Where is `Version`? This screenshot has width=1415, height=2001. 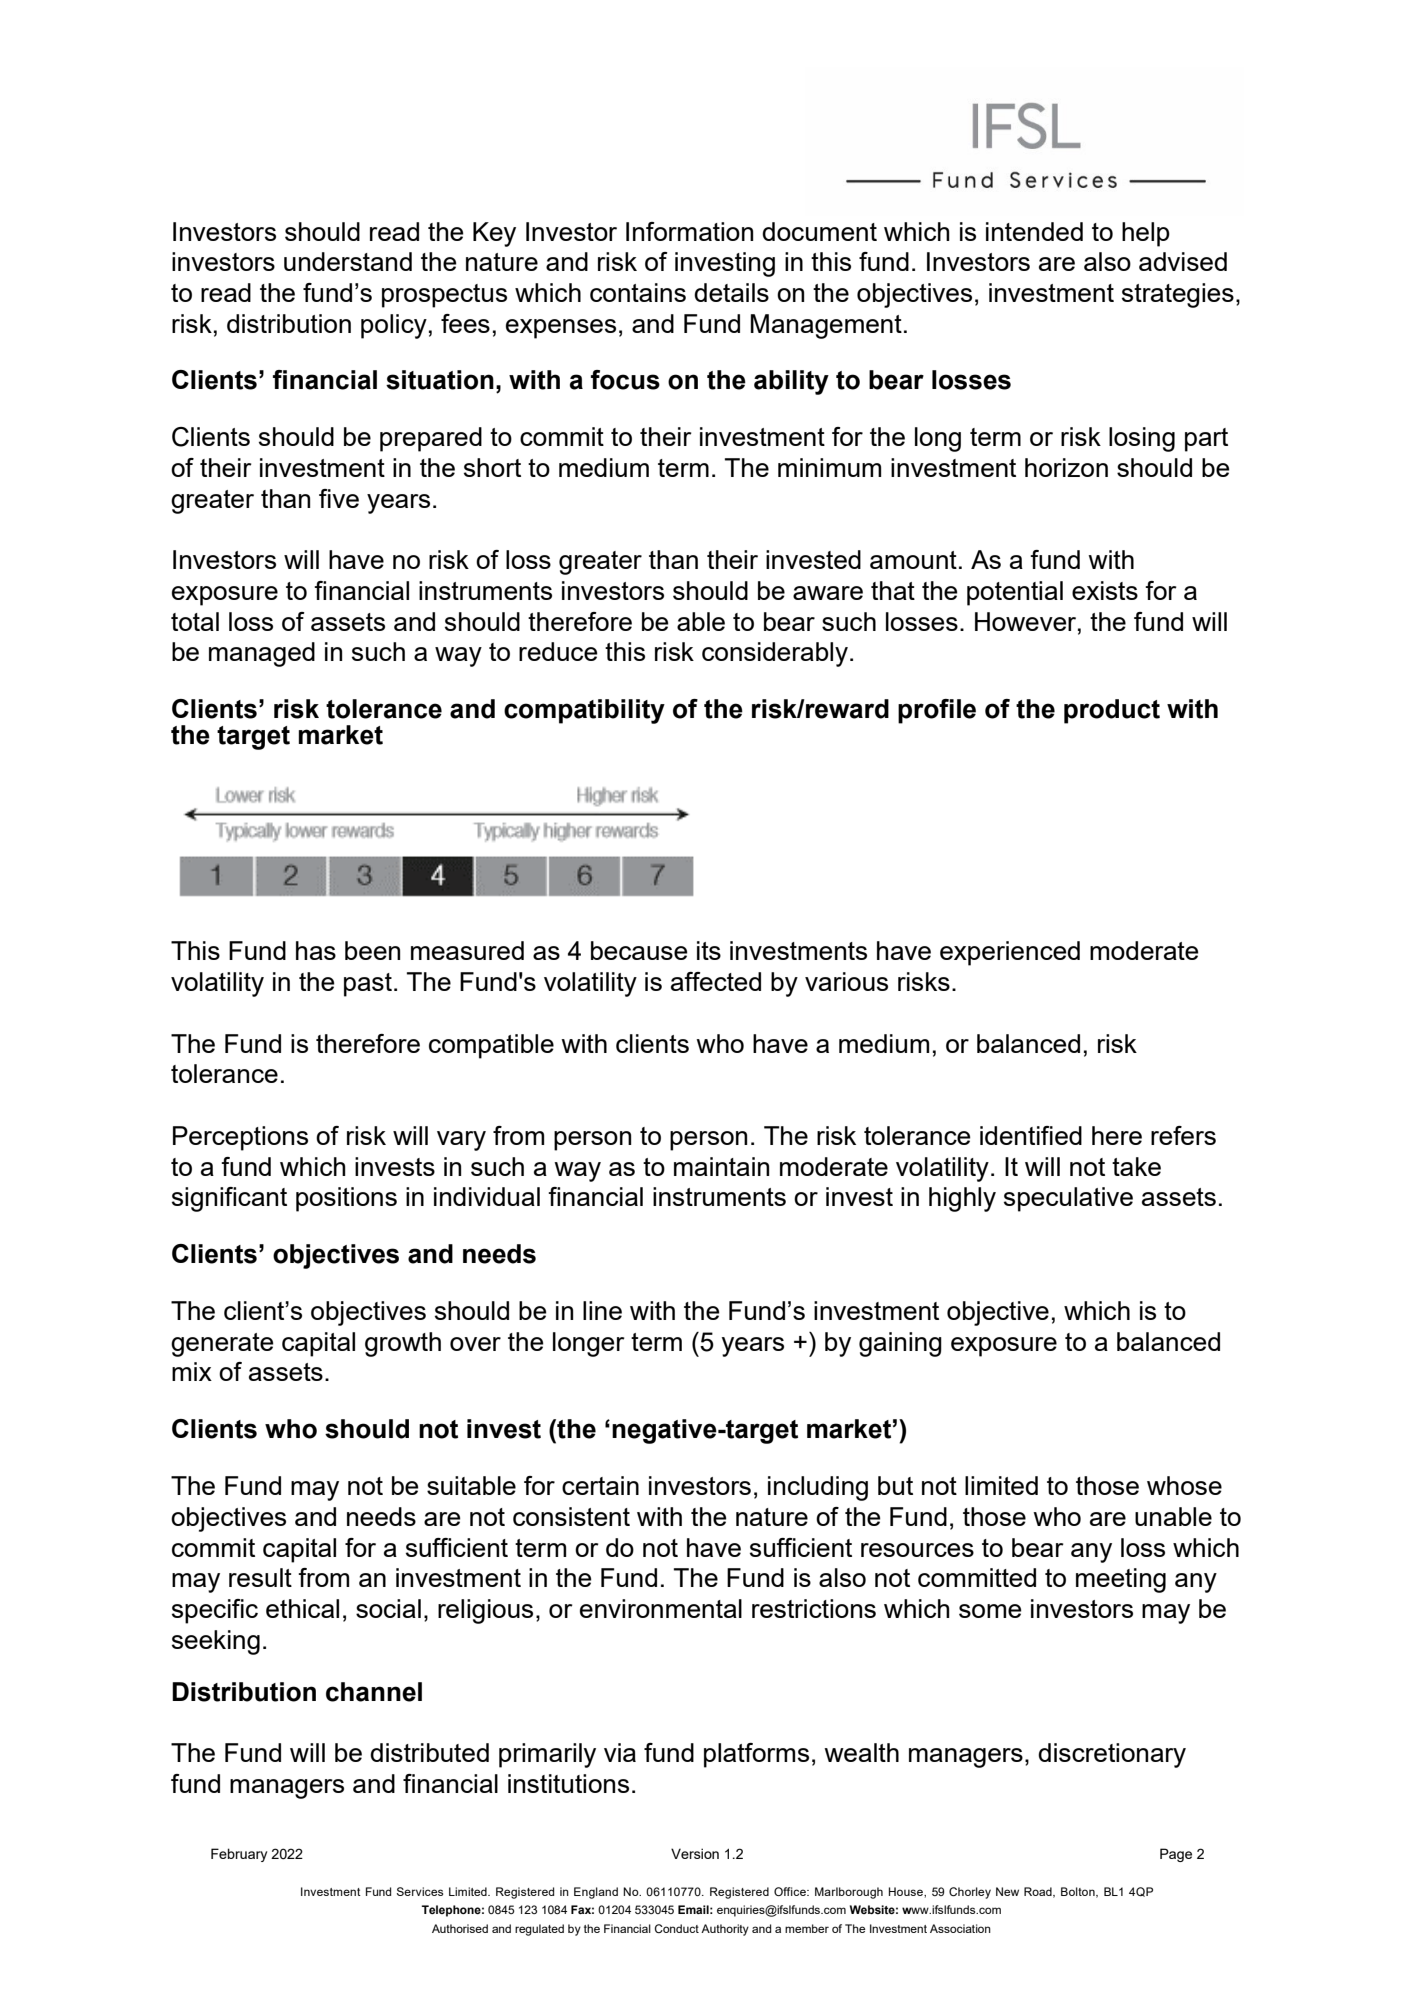 Version is located at coordinates (695, 1853).
